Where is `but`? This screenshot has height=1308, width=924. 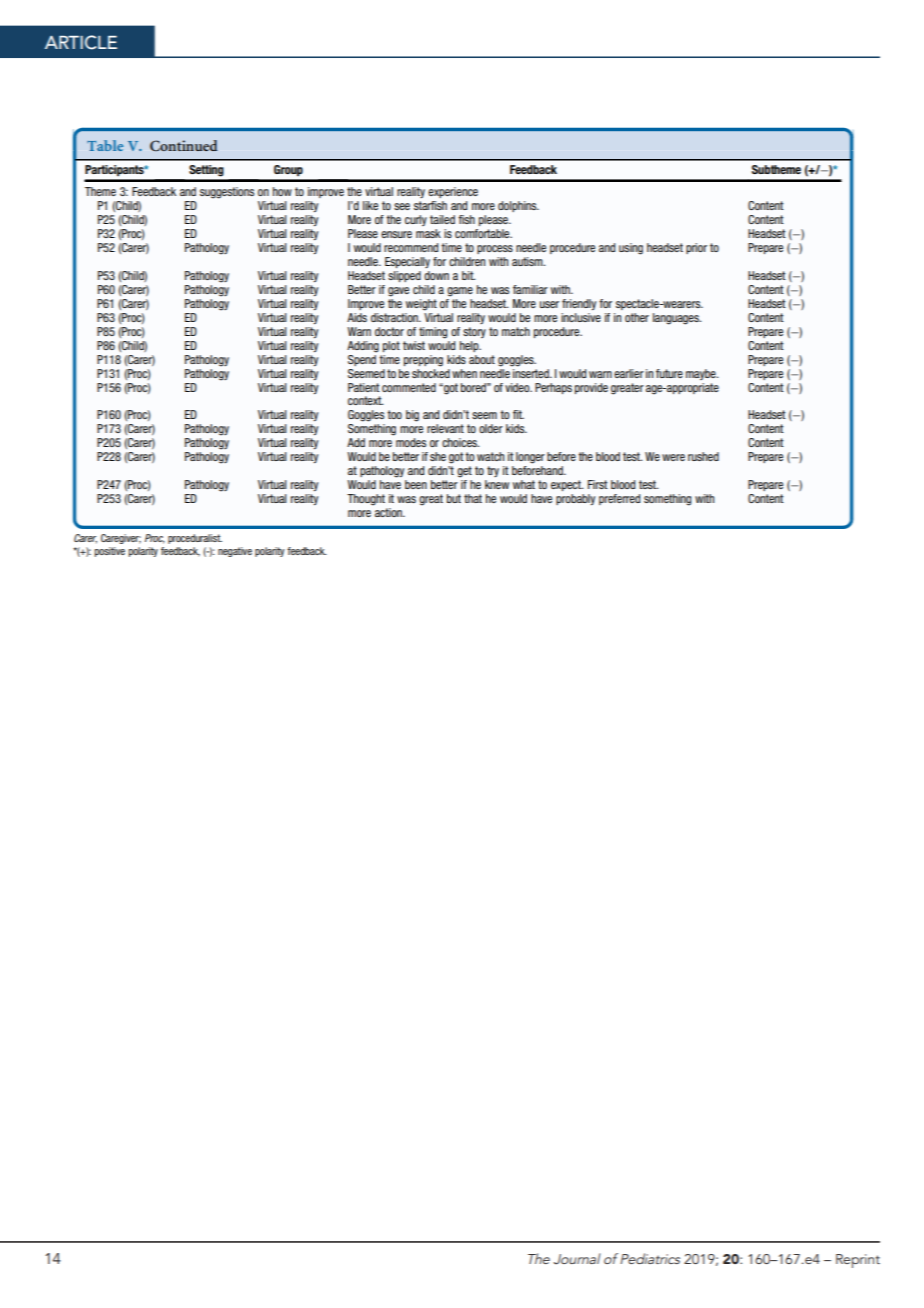
but is located at coordinates (454, 498).
